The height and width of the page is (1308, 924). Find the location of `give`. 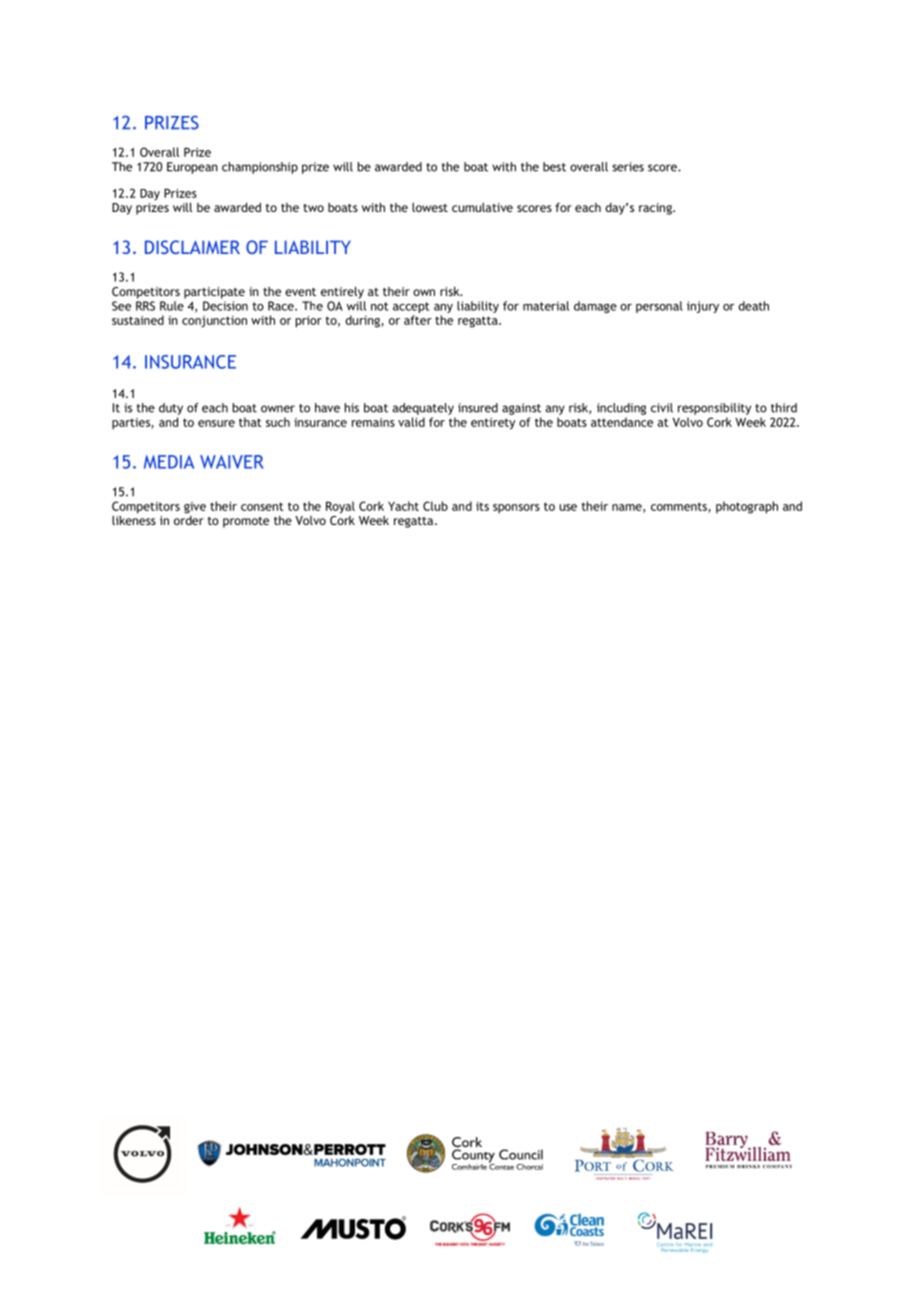

give is located at coordinates (195, 508).
